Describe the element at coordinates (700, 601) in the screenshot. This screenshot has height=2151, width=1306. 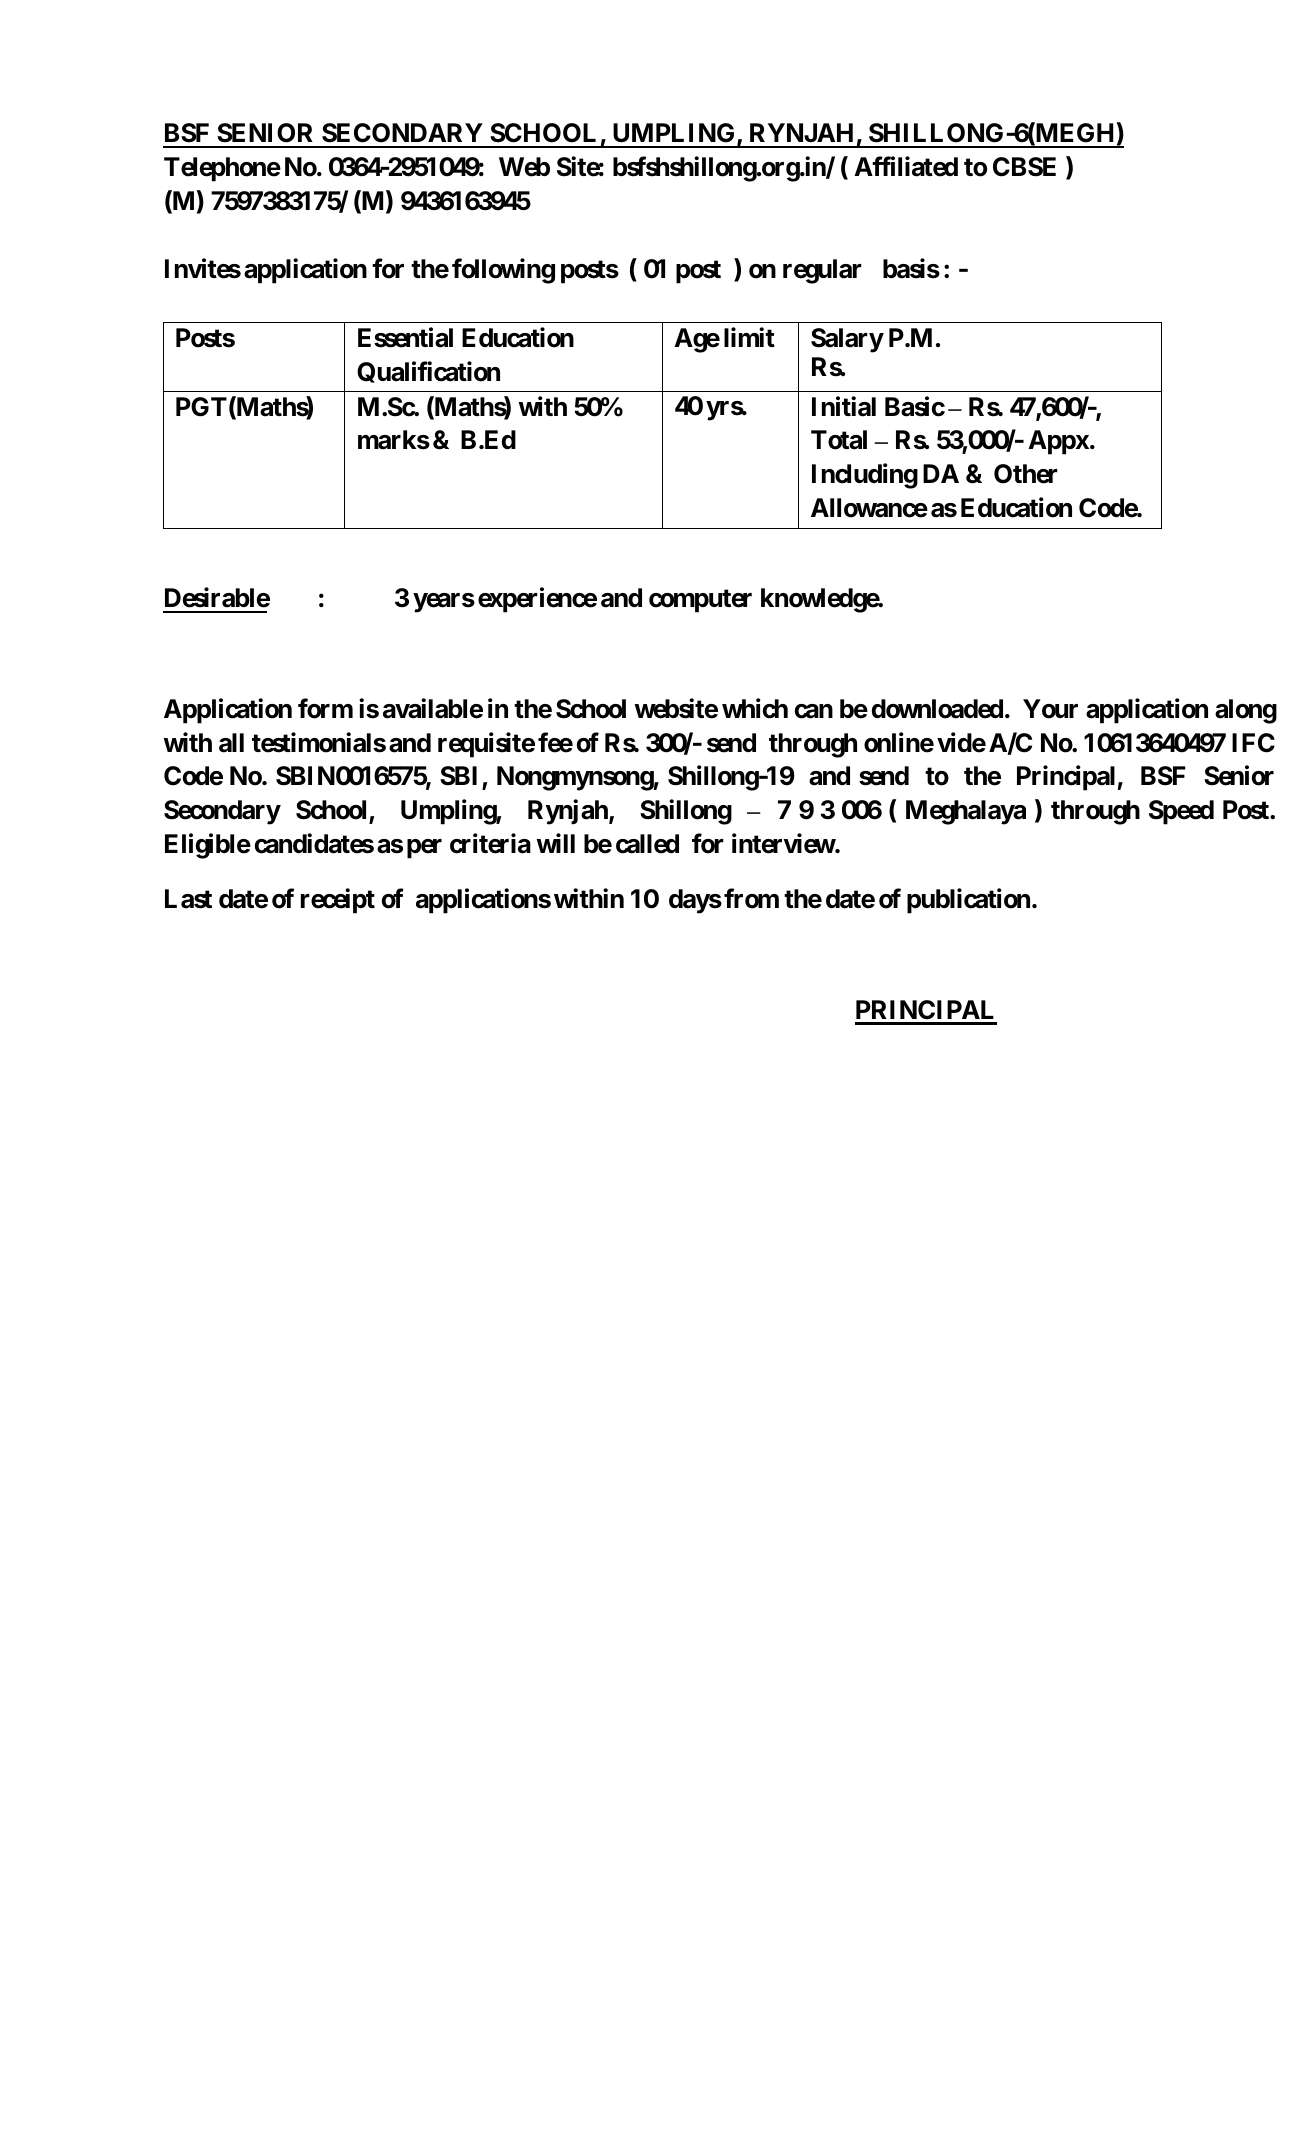
I see `computer` at that location.
